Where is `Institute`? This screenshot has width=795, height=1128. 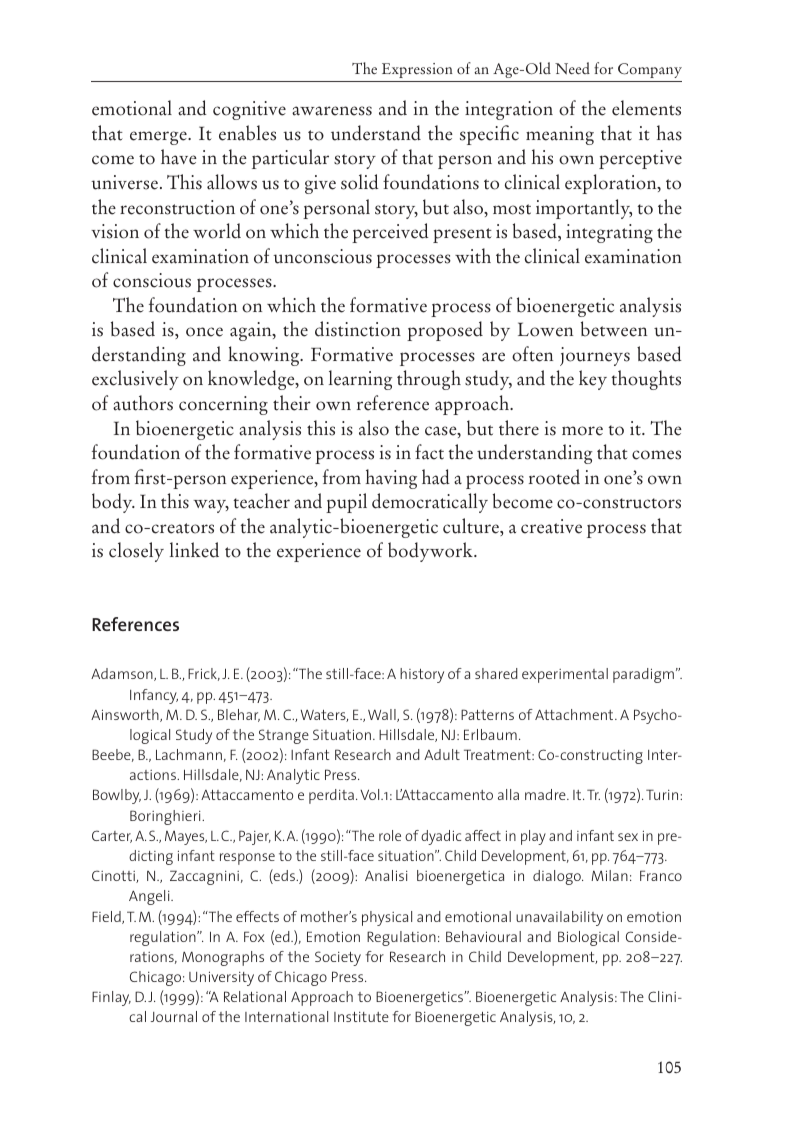 Institute is located at coordinates (361, 1017).
